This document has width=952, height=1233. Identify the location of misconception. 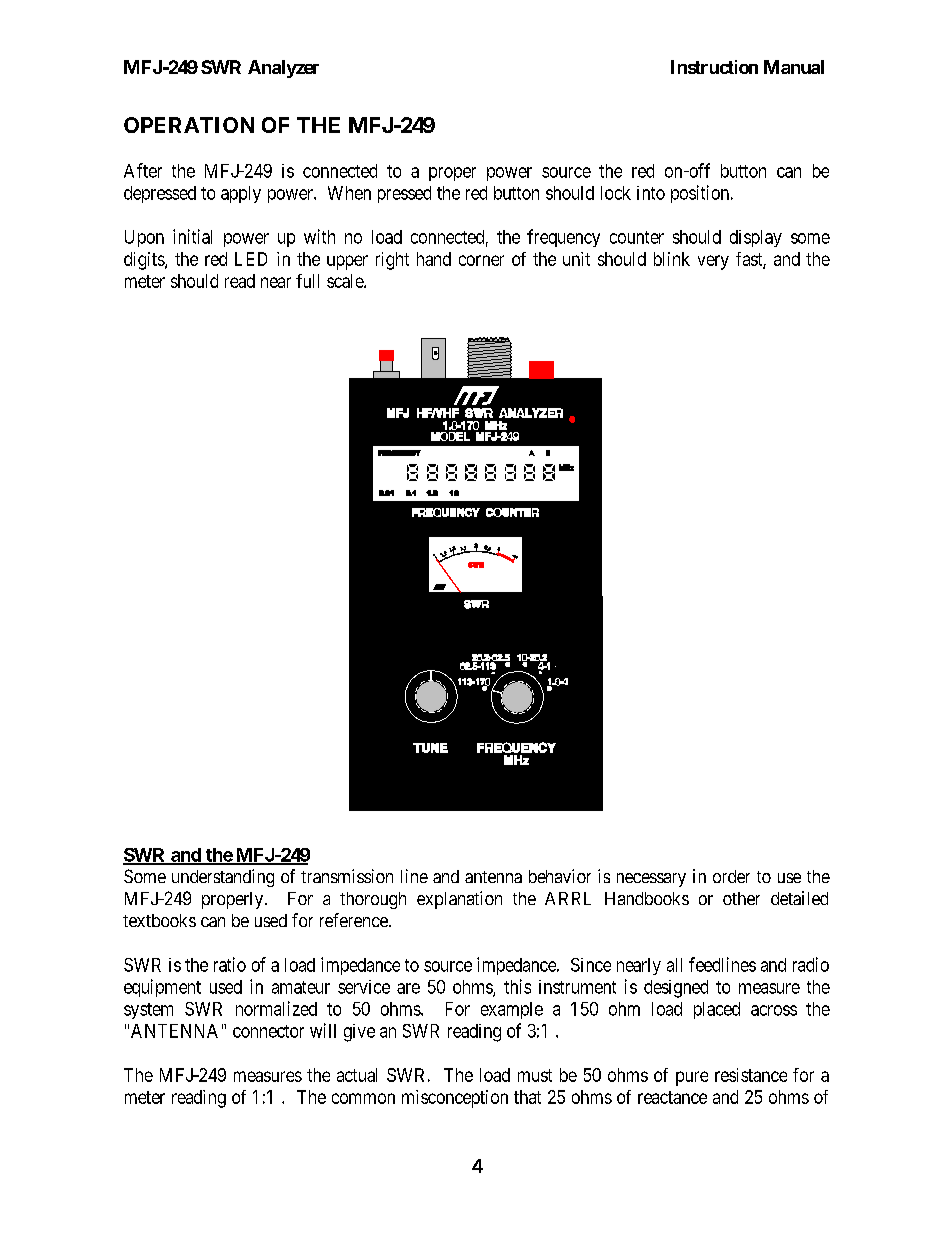
(455, 1099).
